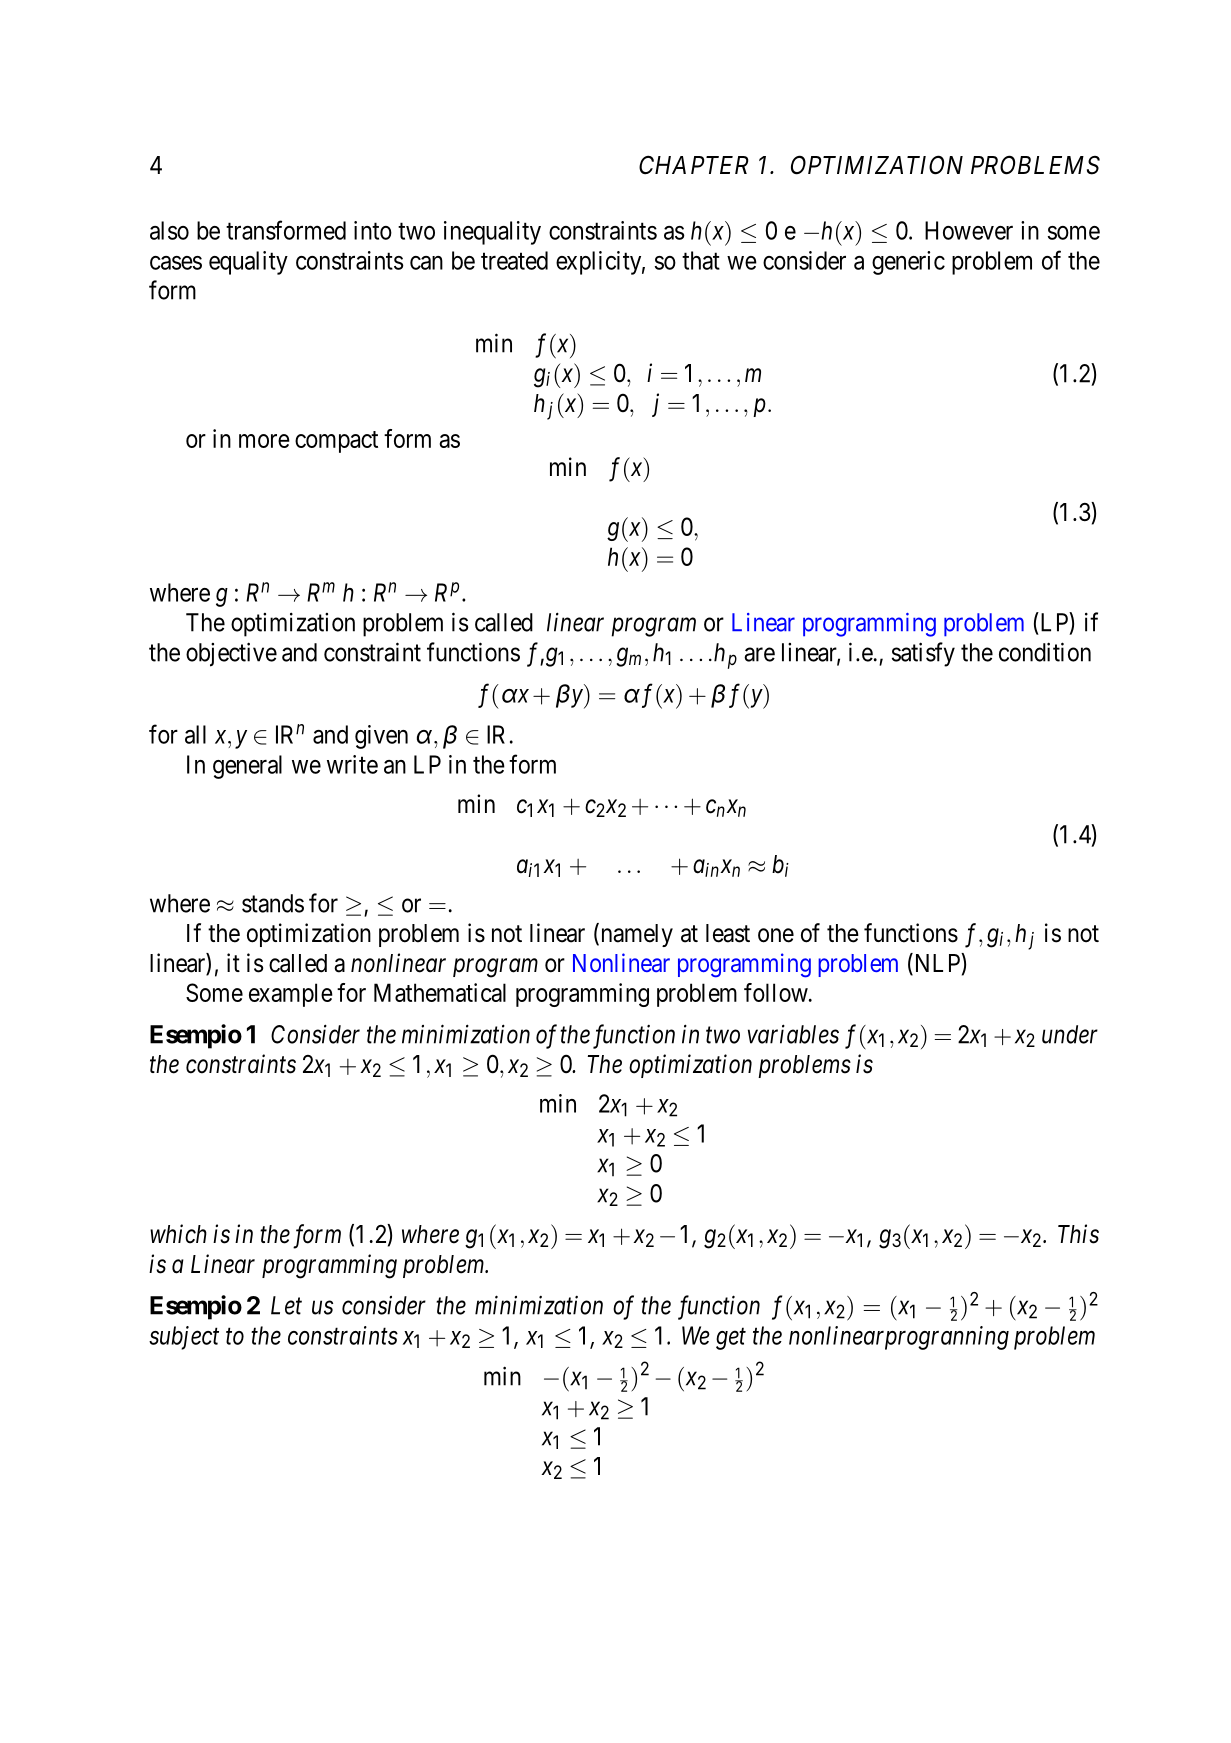 This document has width=1231, height=1743. I want to click on satisfy, so click(923, 654).
